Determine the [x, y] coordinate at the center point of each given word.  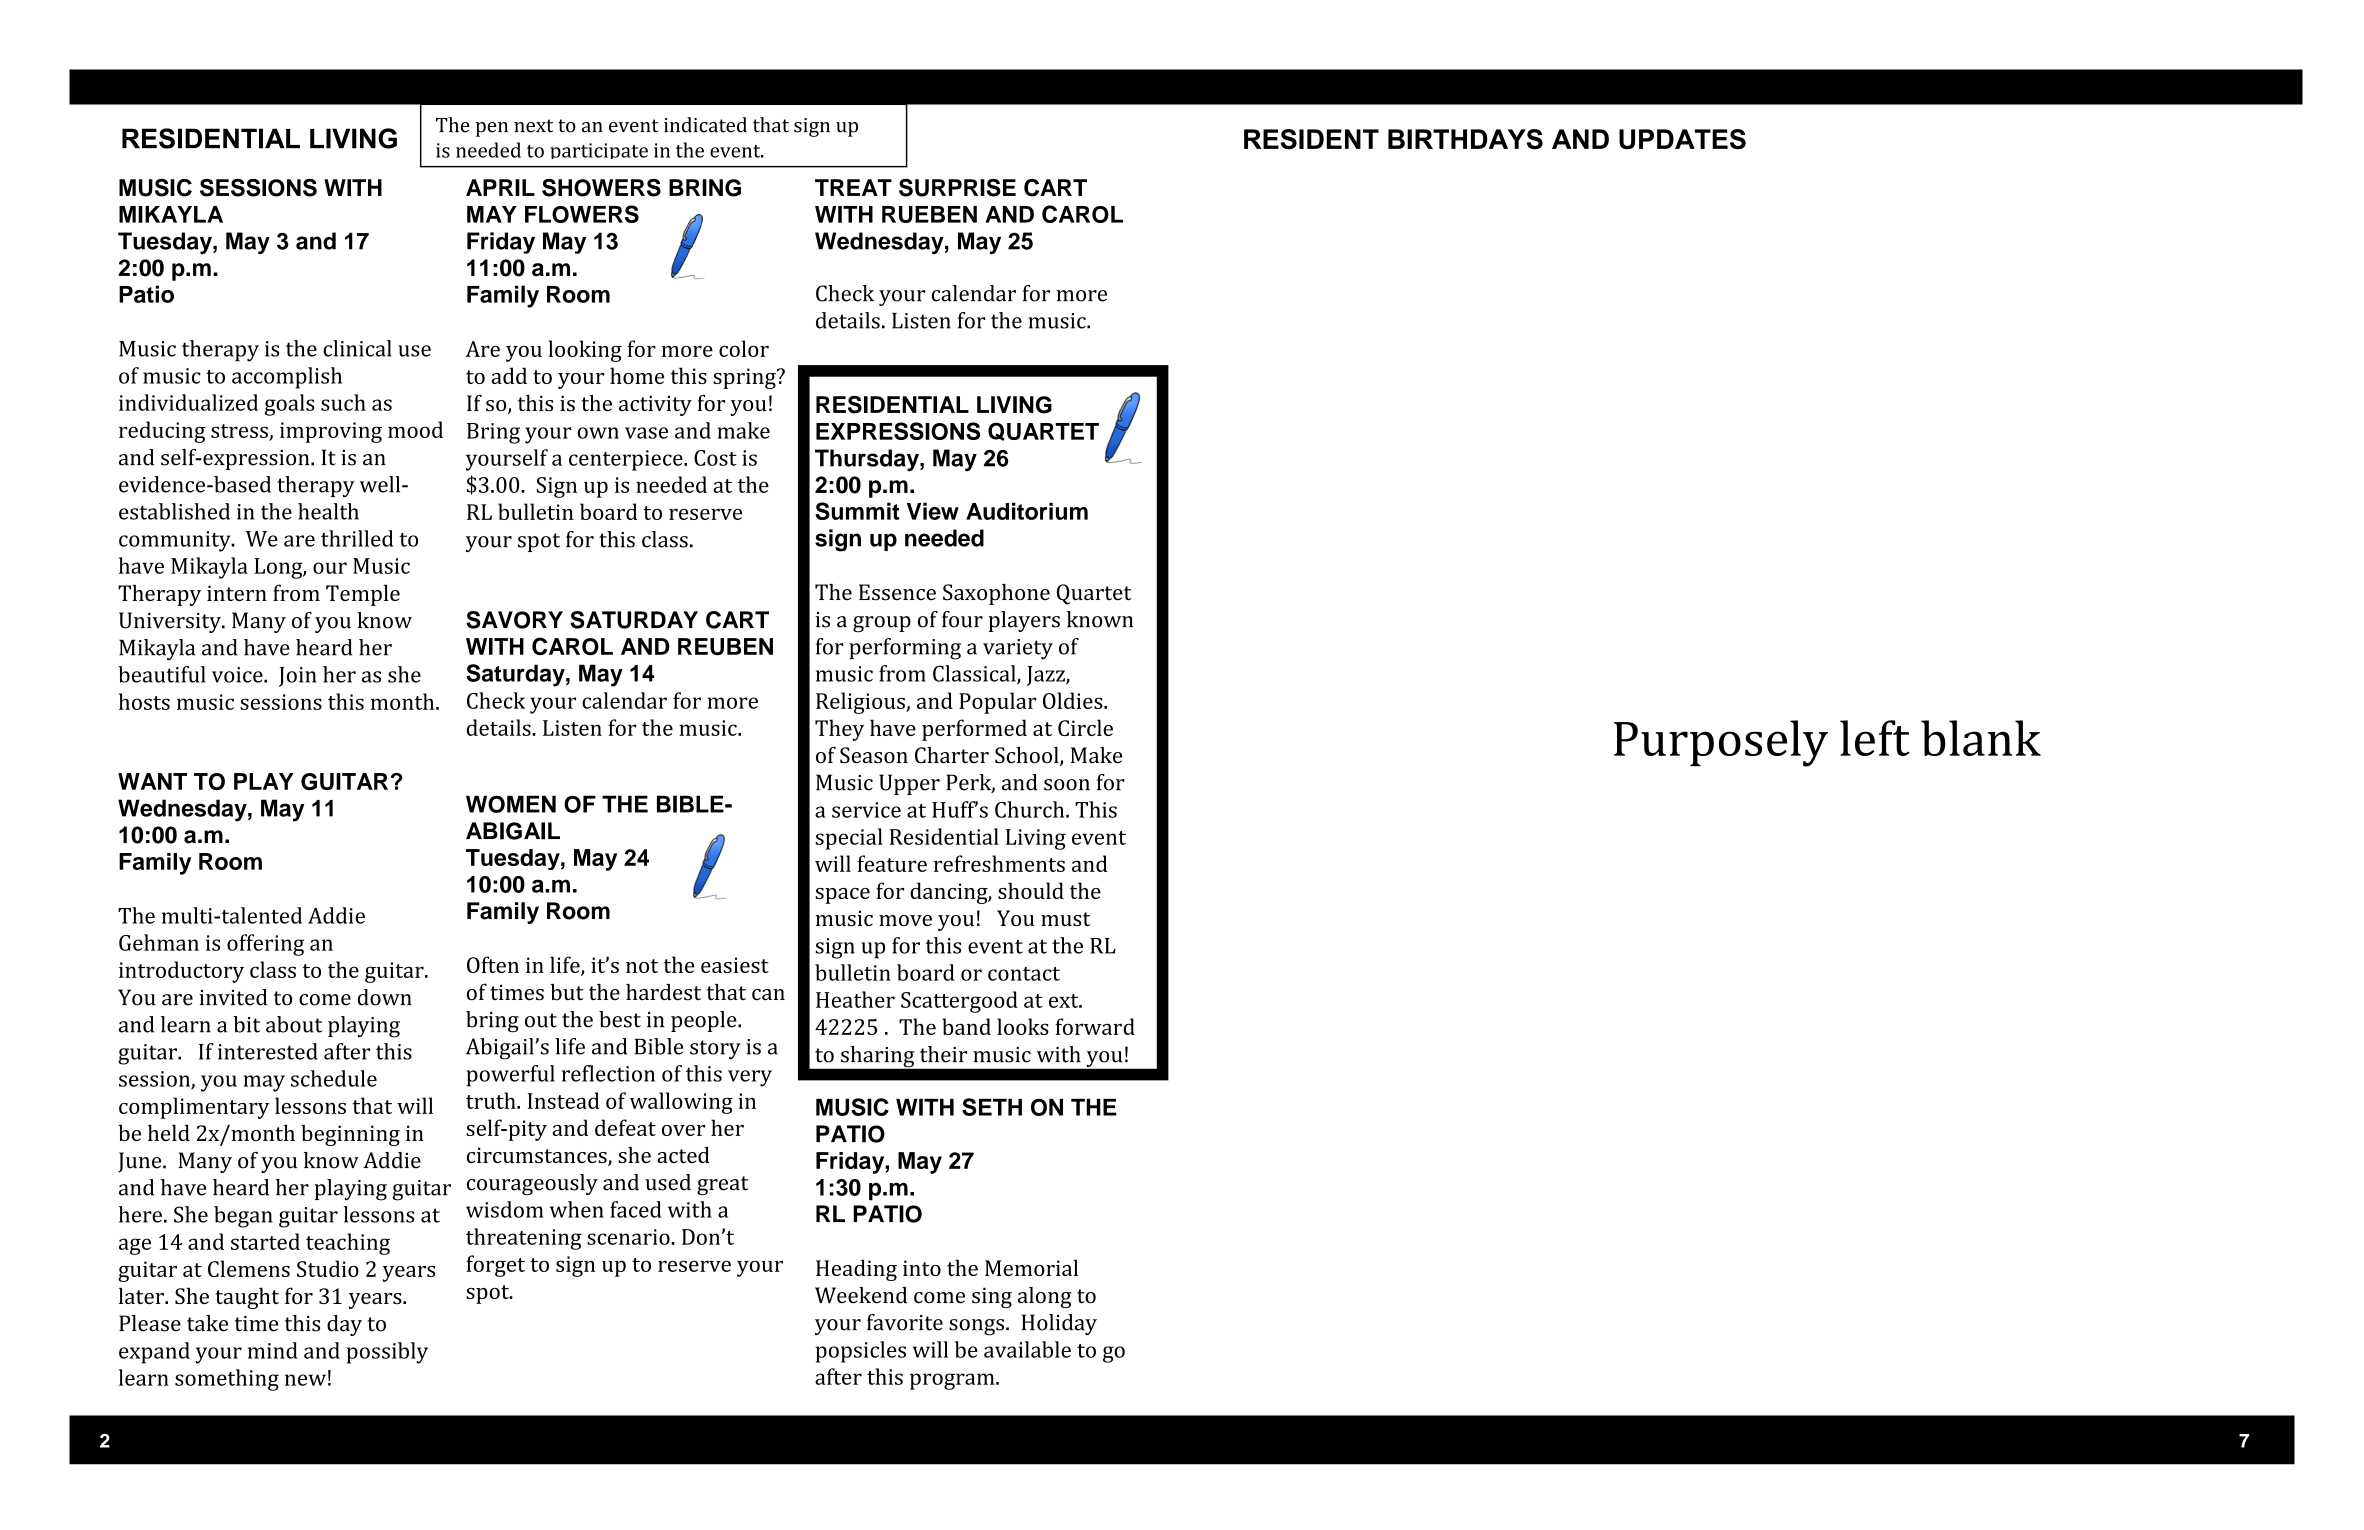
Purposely [1721, 743]
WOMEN [511, 804]
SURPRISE [957, 188]
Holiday [1059, 1324]
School [1028, 756]
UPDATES [1682, 139]
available [1027, 1349]
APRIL [500, 187]
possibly [387, 1353]
